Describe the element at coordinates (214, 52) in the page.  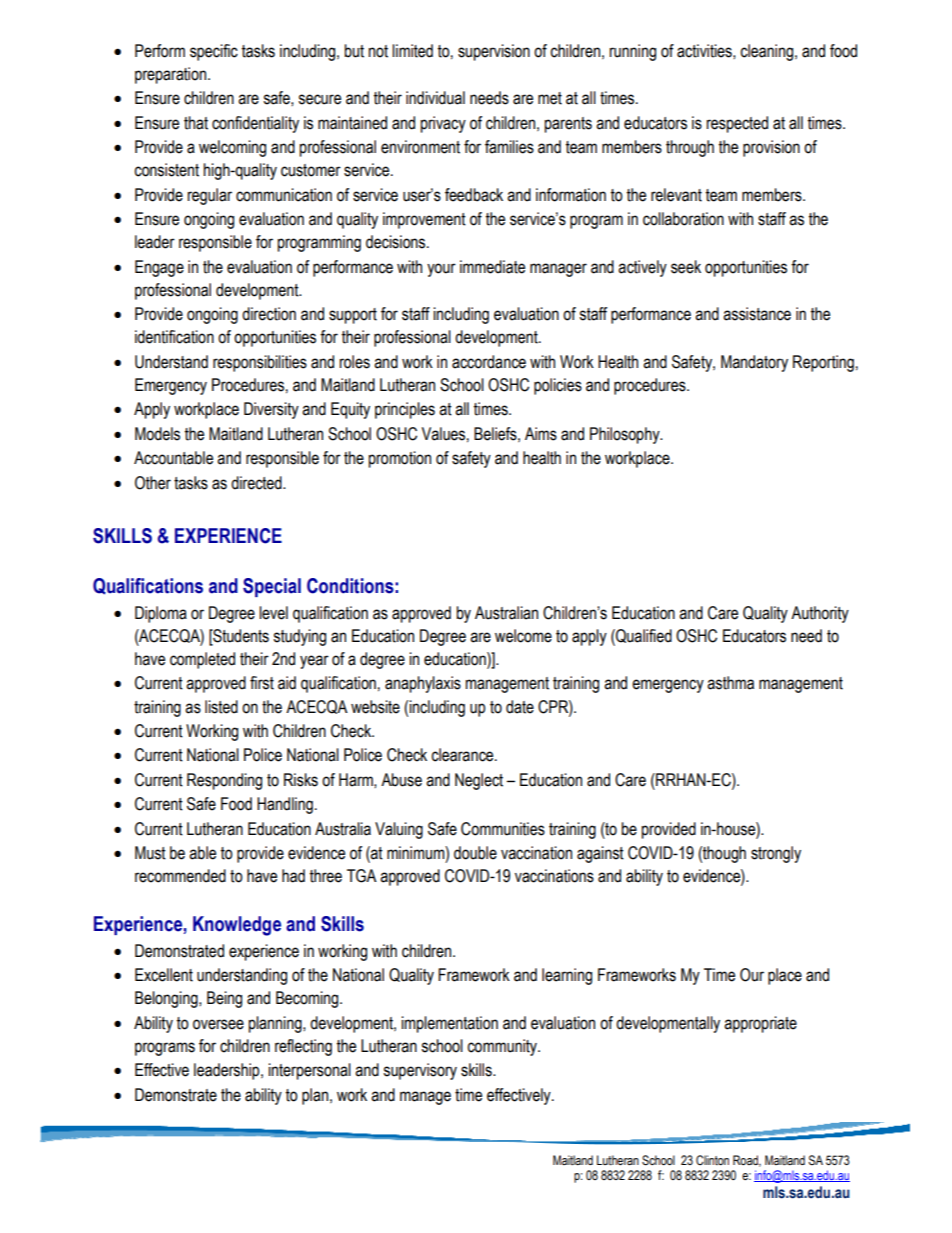
I see `specific` at that location.
